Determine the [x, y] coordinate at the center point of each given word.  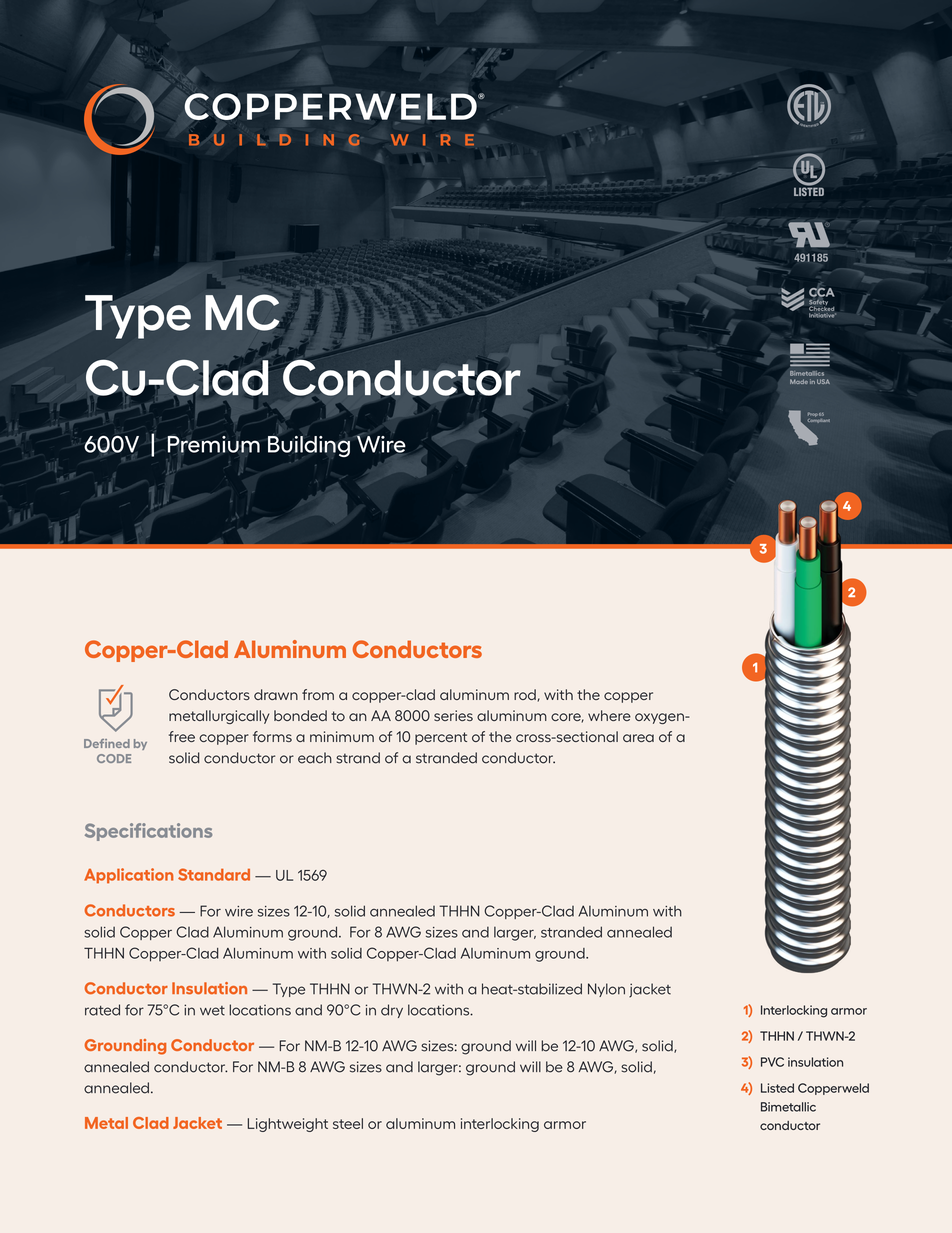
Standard [214, 874]
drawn [276, 694]
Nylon [606, 990]
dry [392, 1011]
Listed [777, 1088]
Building [309, 446]
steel [348, 1123]
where [609, 715]
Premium [213, 445]
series [453, 715]
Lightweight [288, 1125]
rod [525, 694]
